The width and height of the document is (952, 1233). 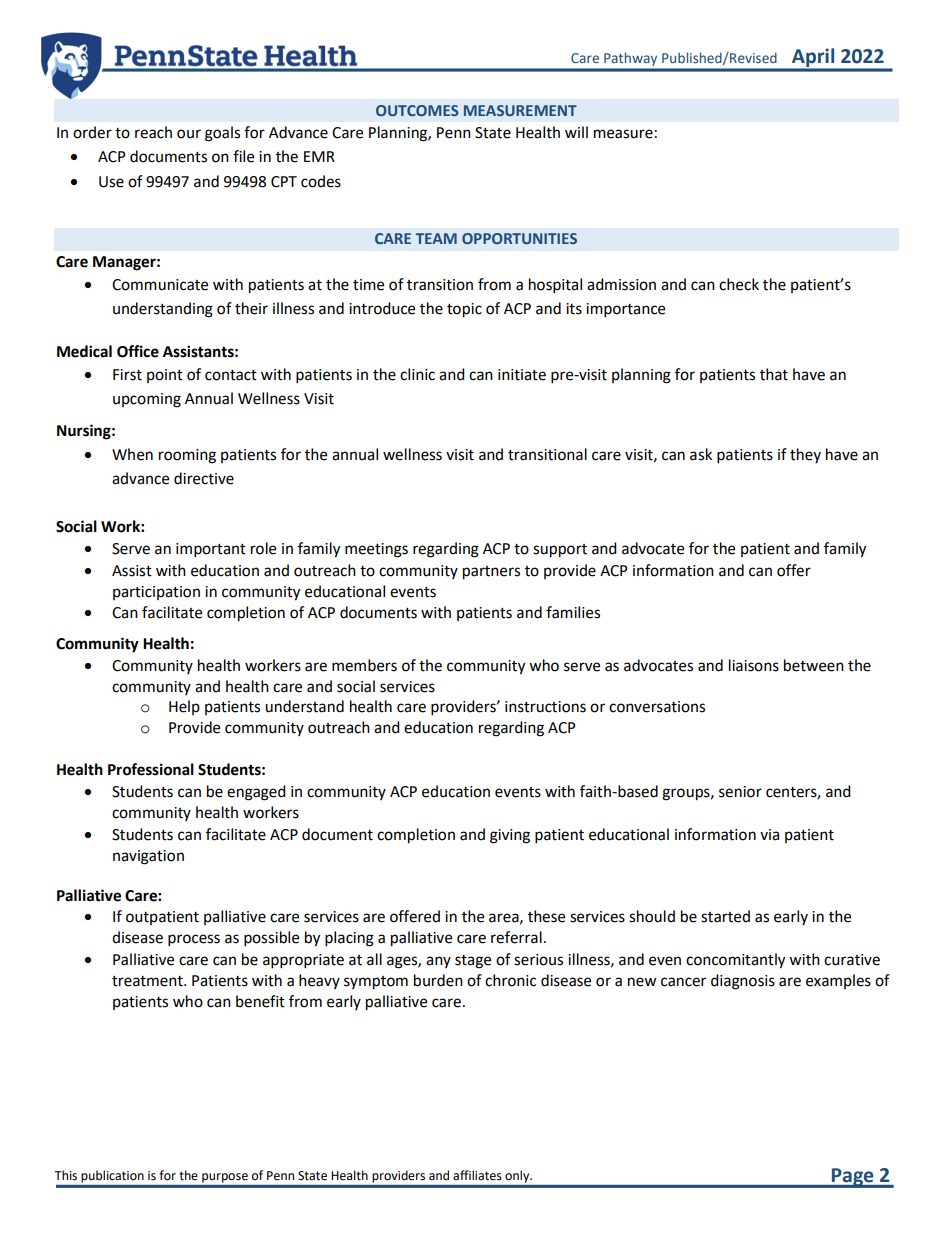 What do you see at coordinates (510, 836) in the document?
I see `giving` at bounding box center [510, 836].
